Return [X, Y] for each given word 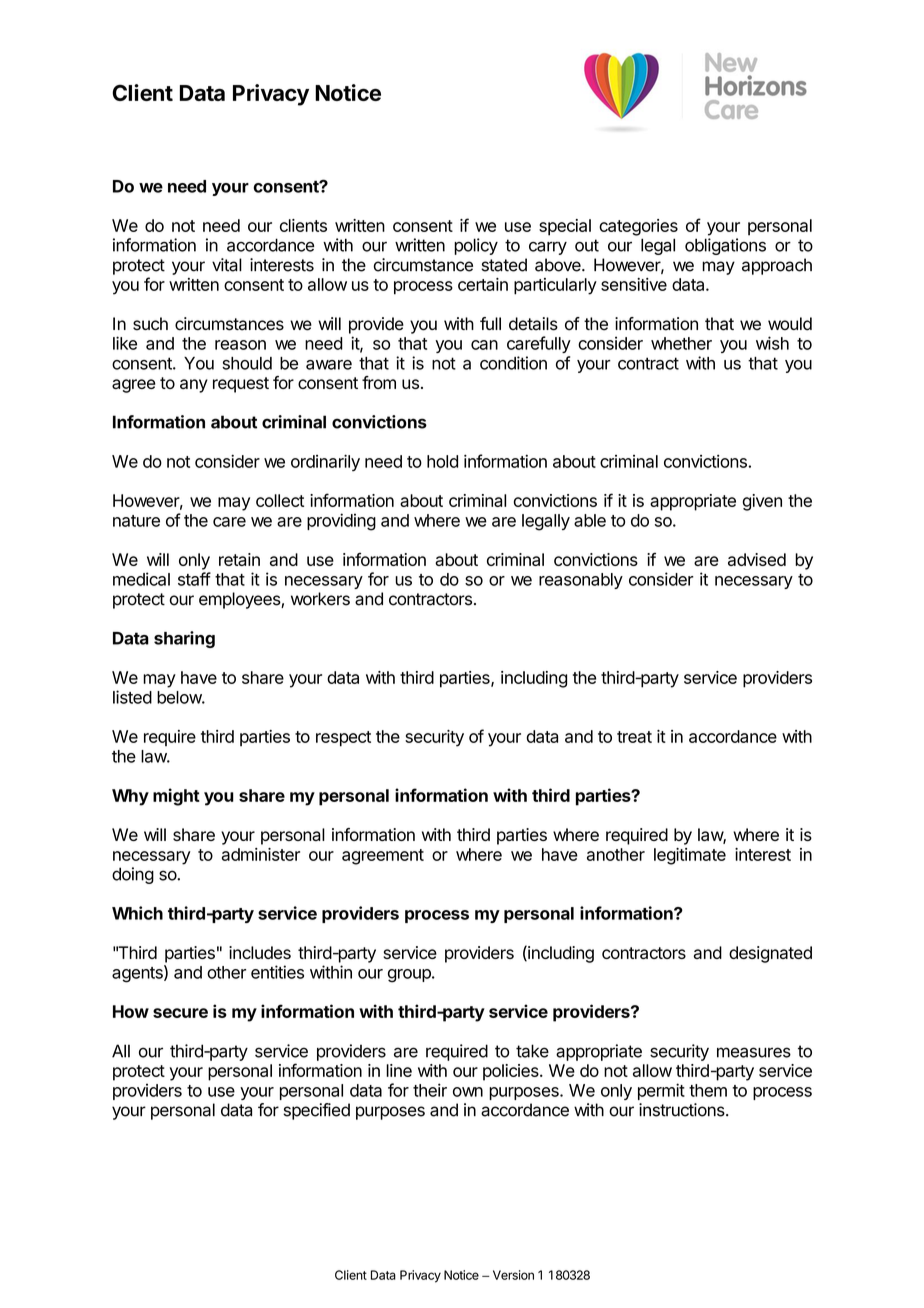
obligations [725, 246]
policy [476, 246]
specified [316, 1111]
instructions [683, 1110]
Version [513, 1275]
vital [227, 265]
